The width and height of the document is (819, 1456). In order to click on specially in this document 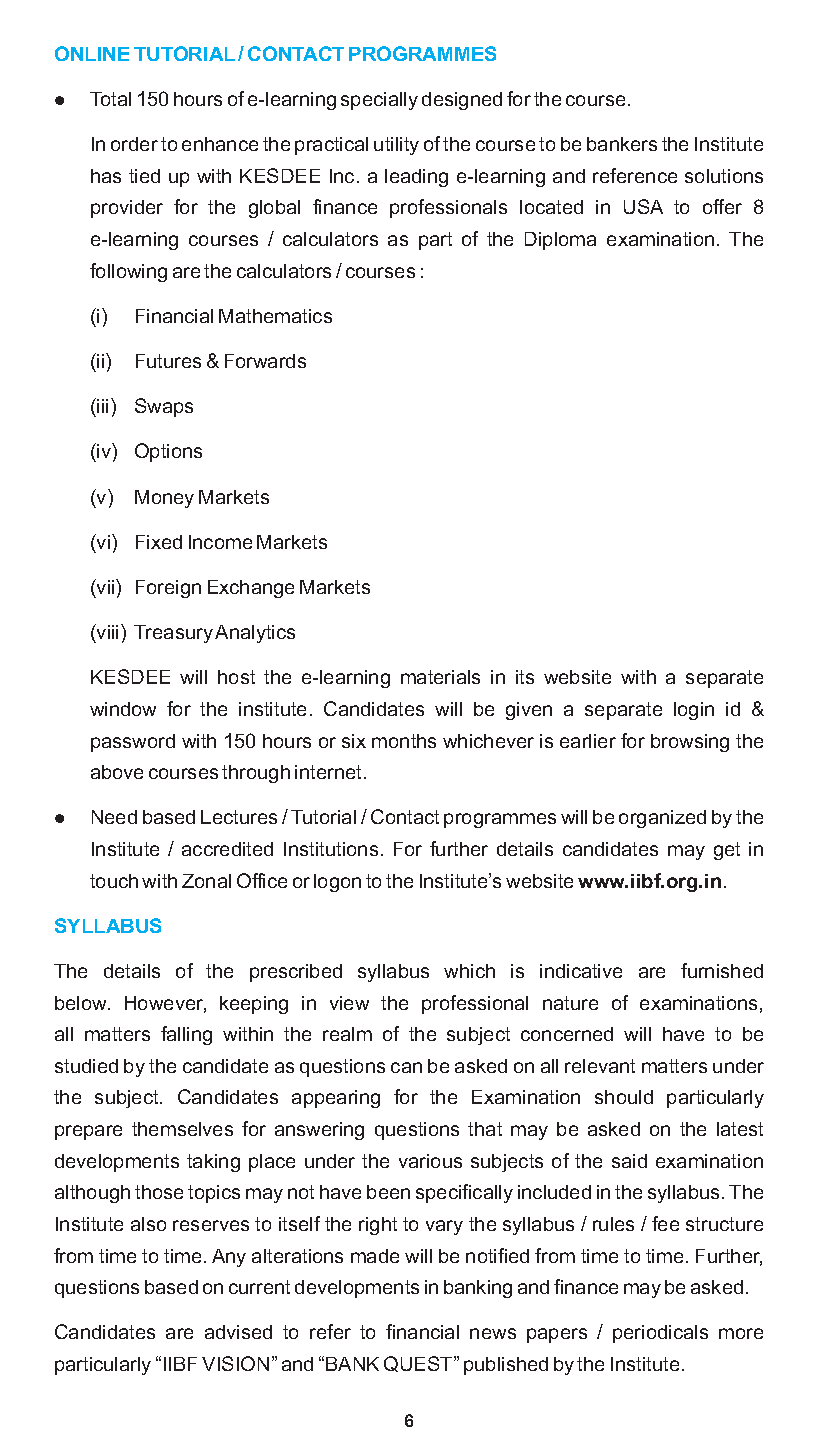, I will do `click(379, 101)`.
